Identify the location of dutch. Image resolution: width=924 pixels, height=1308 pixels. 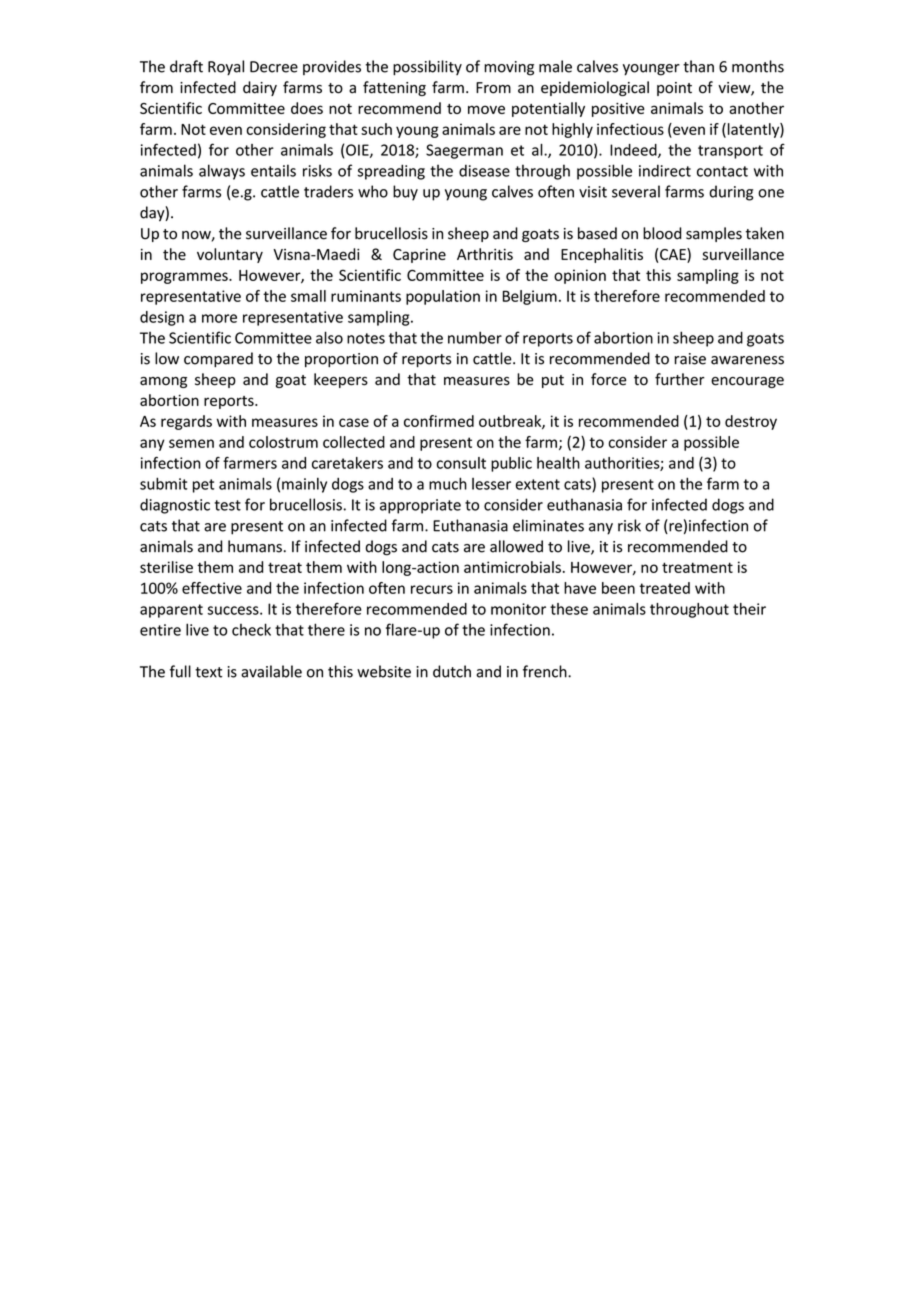
(452, 671).
